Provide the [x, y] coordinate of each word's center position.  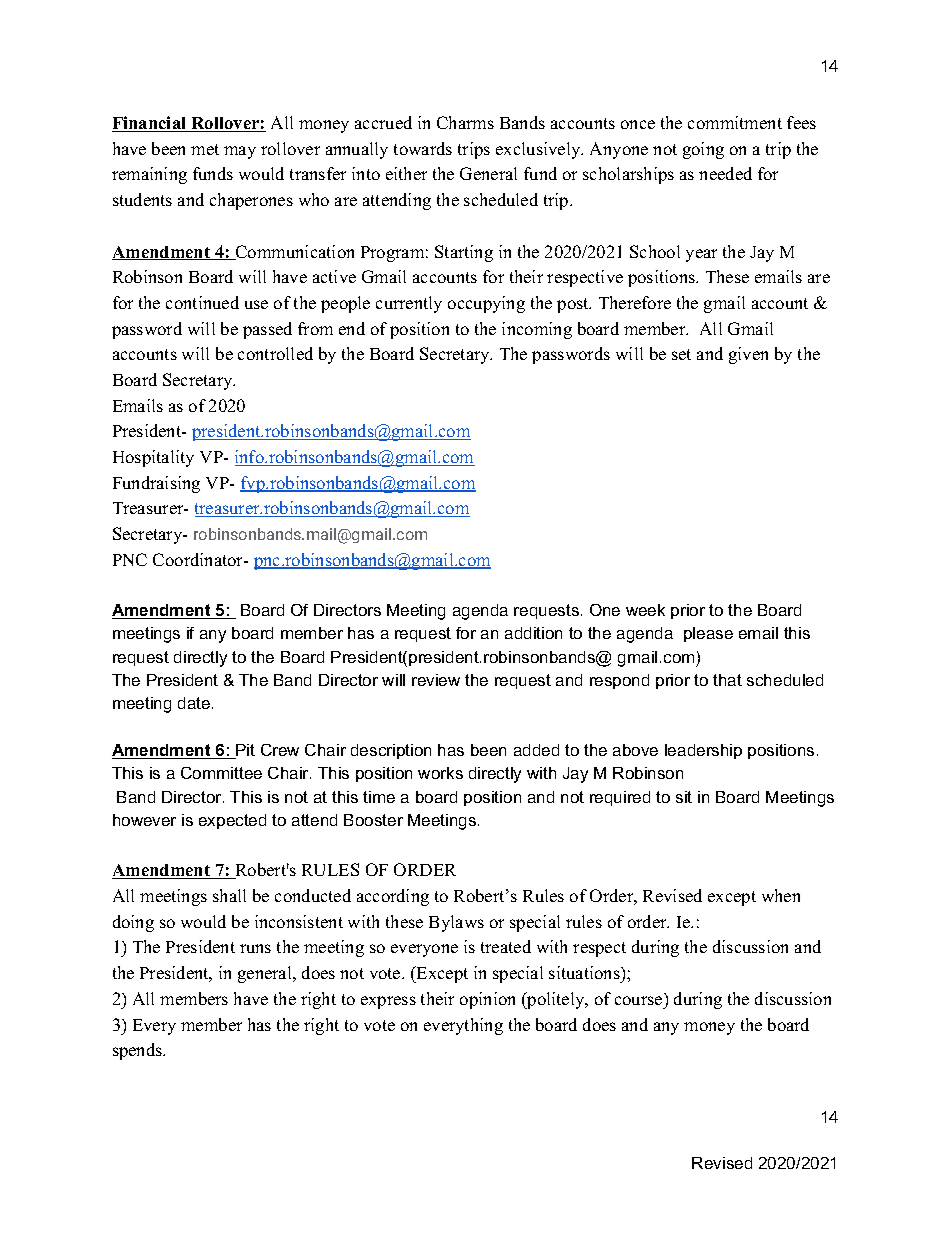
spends [139, 1051]
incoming [537, 330]
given [748, 355]
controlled [275, 353]
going [703, 150]
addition [533, 633]
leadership [703, 751]
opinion [487, 1000]
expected [232, 821]
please [708, 634]
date [195, 703]
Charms [465, 122]
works [440, 773]
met [205, 149]
